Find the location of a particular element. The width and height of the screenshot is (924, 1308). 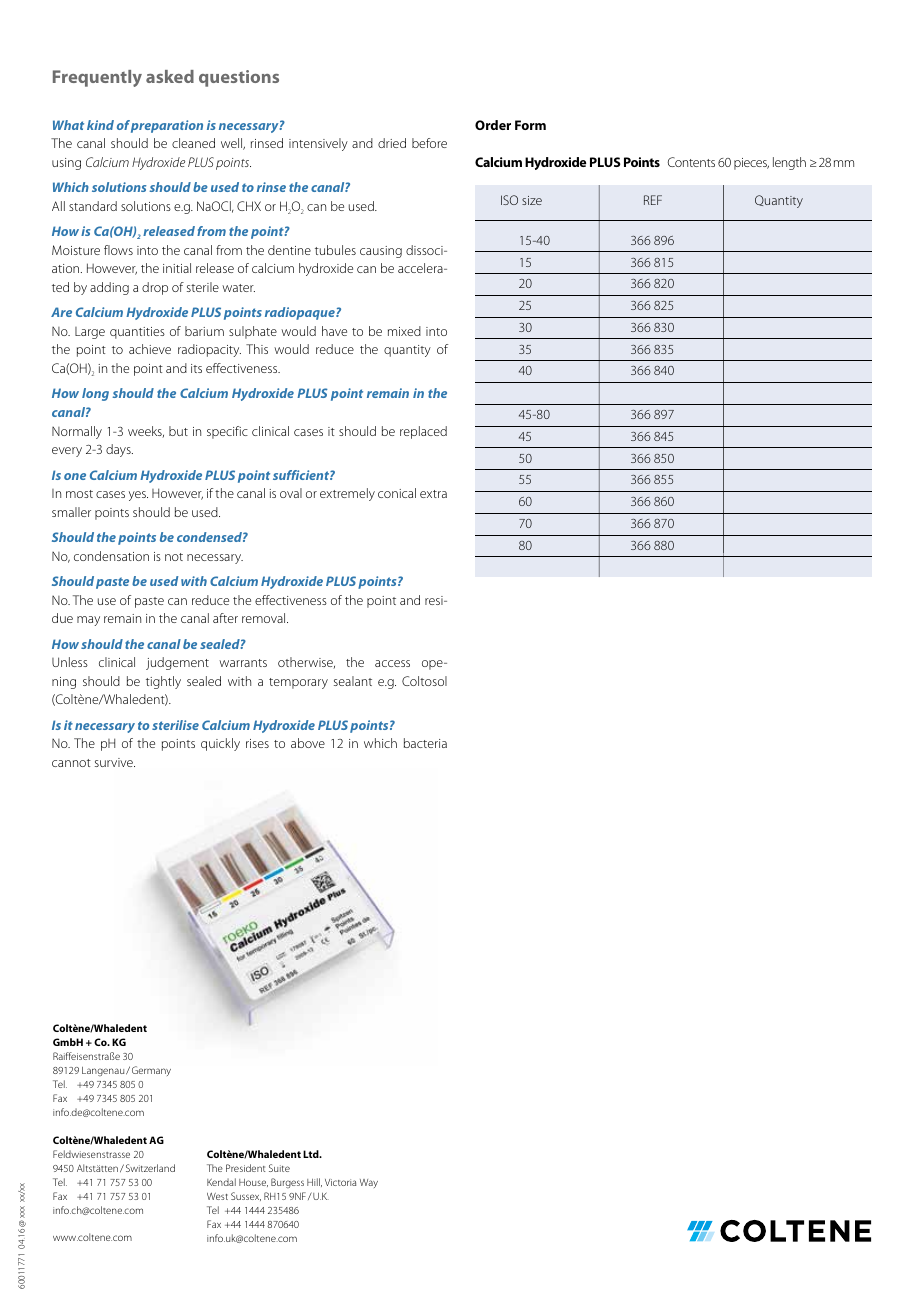

survive is located at coordinates (115, 762).
